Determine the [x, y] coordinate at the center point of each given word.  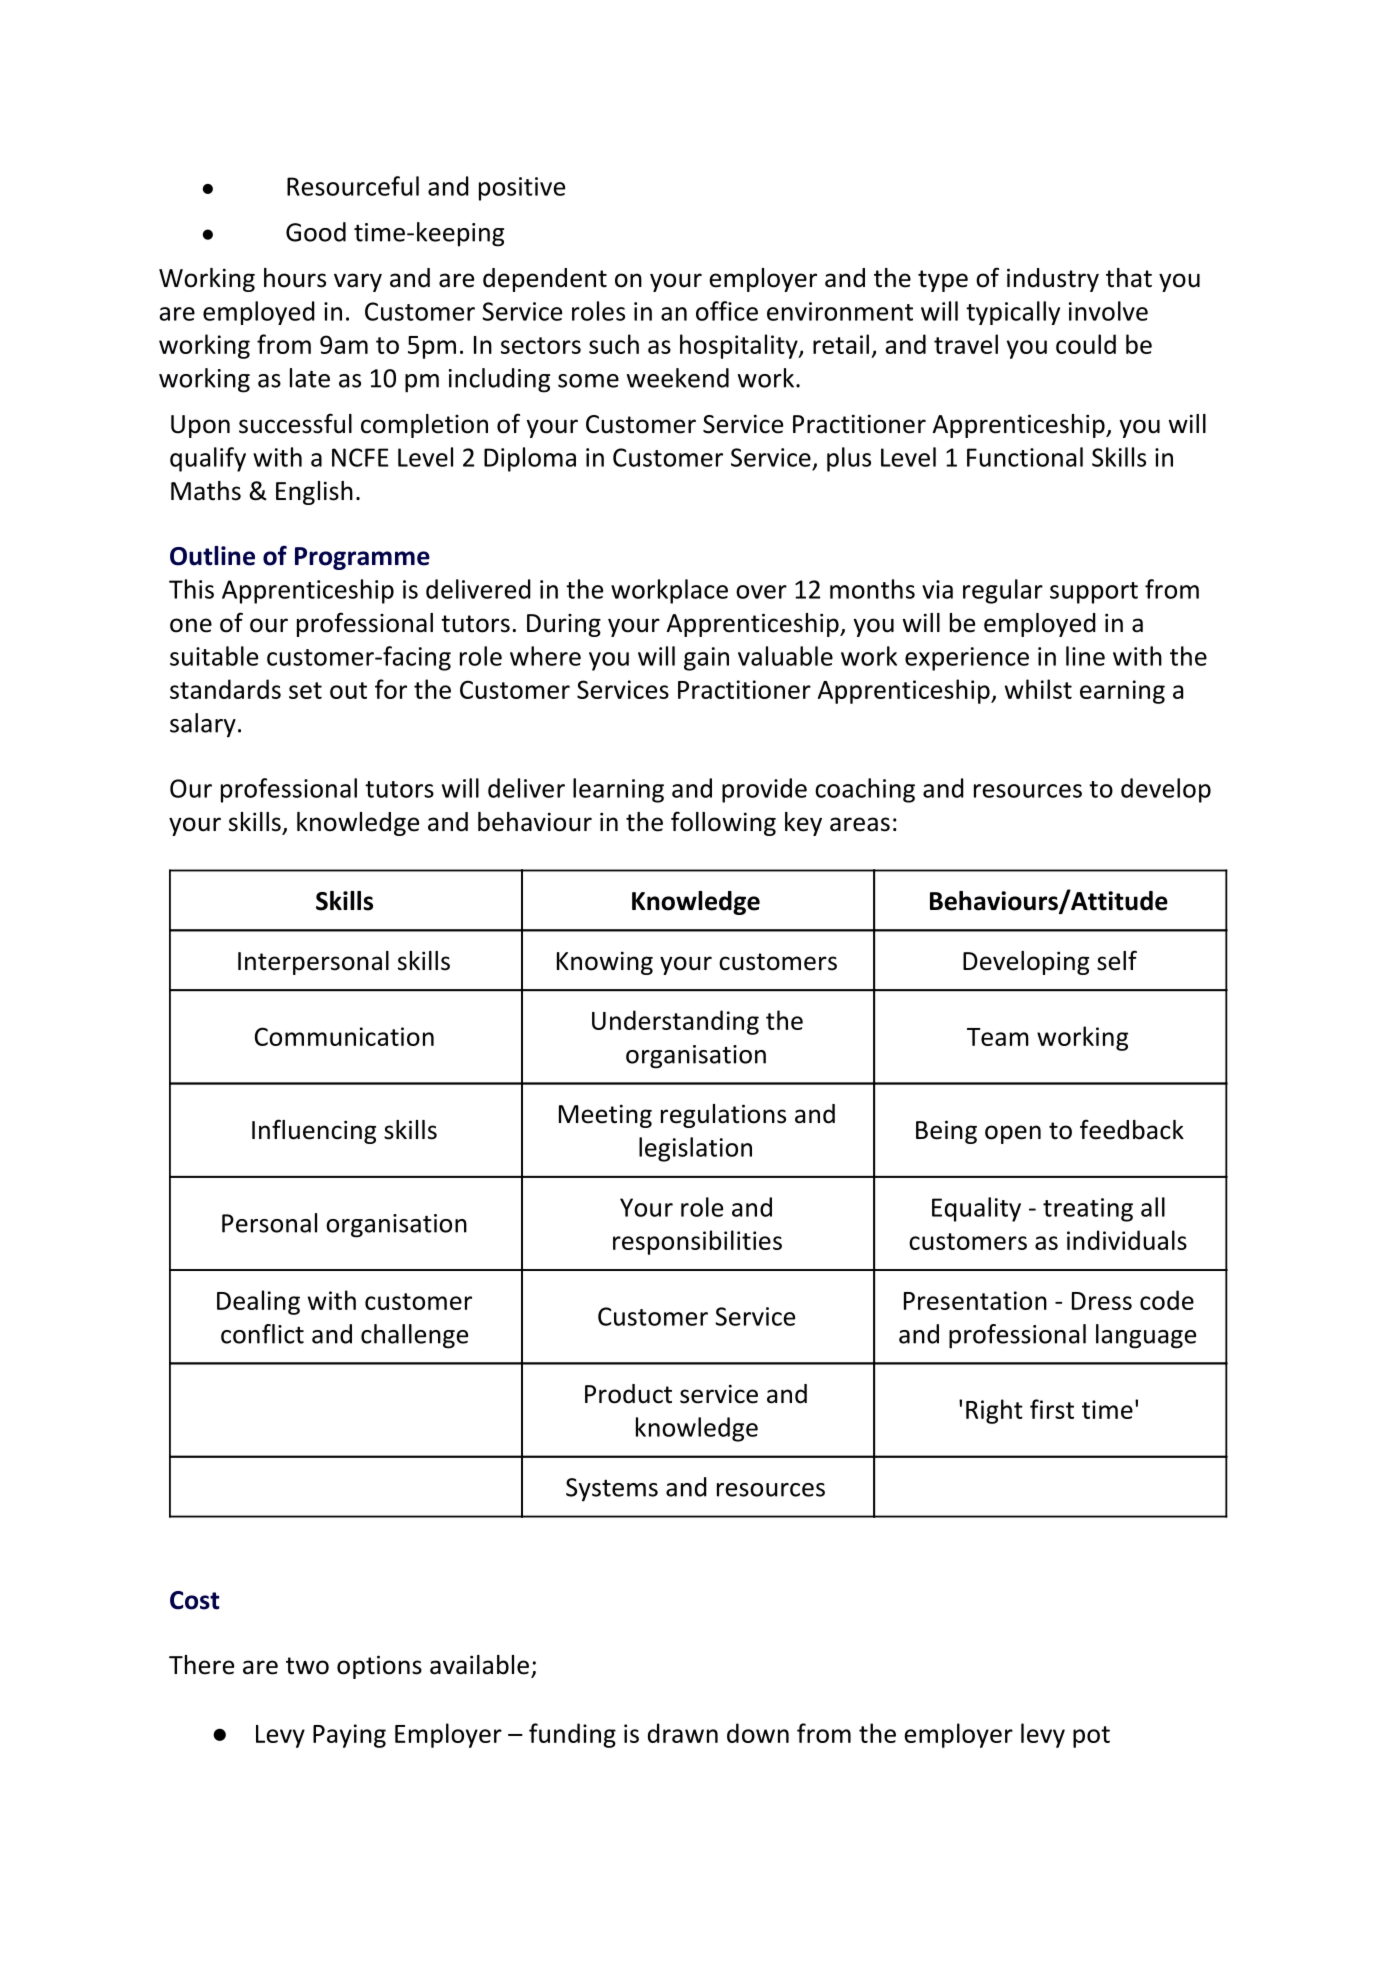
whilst [1038, 689]
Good [316, 232]
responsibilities [697, 1242]
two [307, 1666]
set [305, 690]
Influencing [314, 1131]
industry [1053, 280]
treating [1088, 1210]
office [727, 311]
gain [706, 659]
